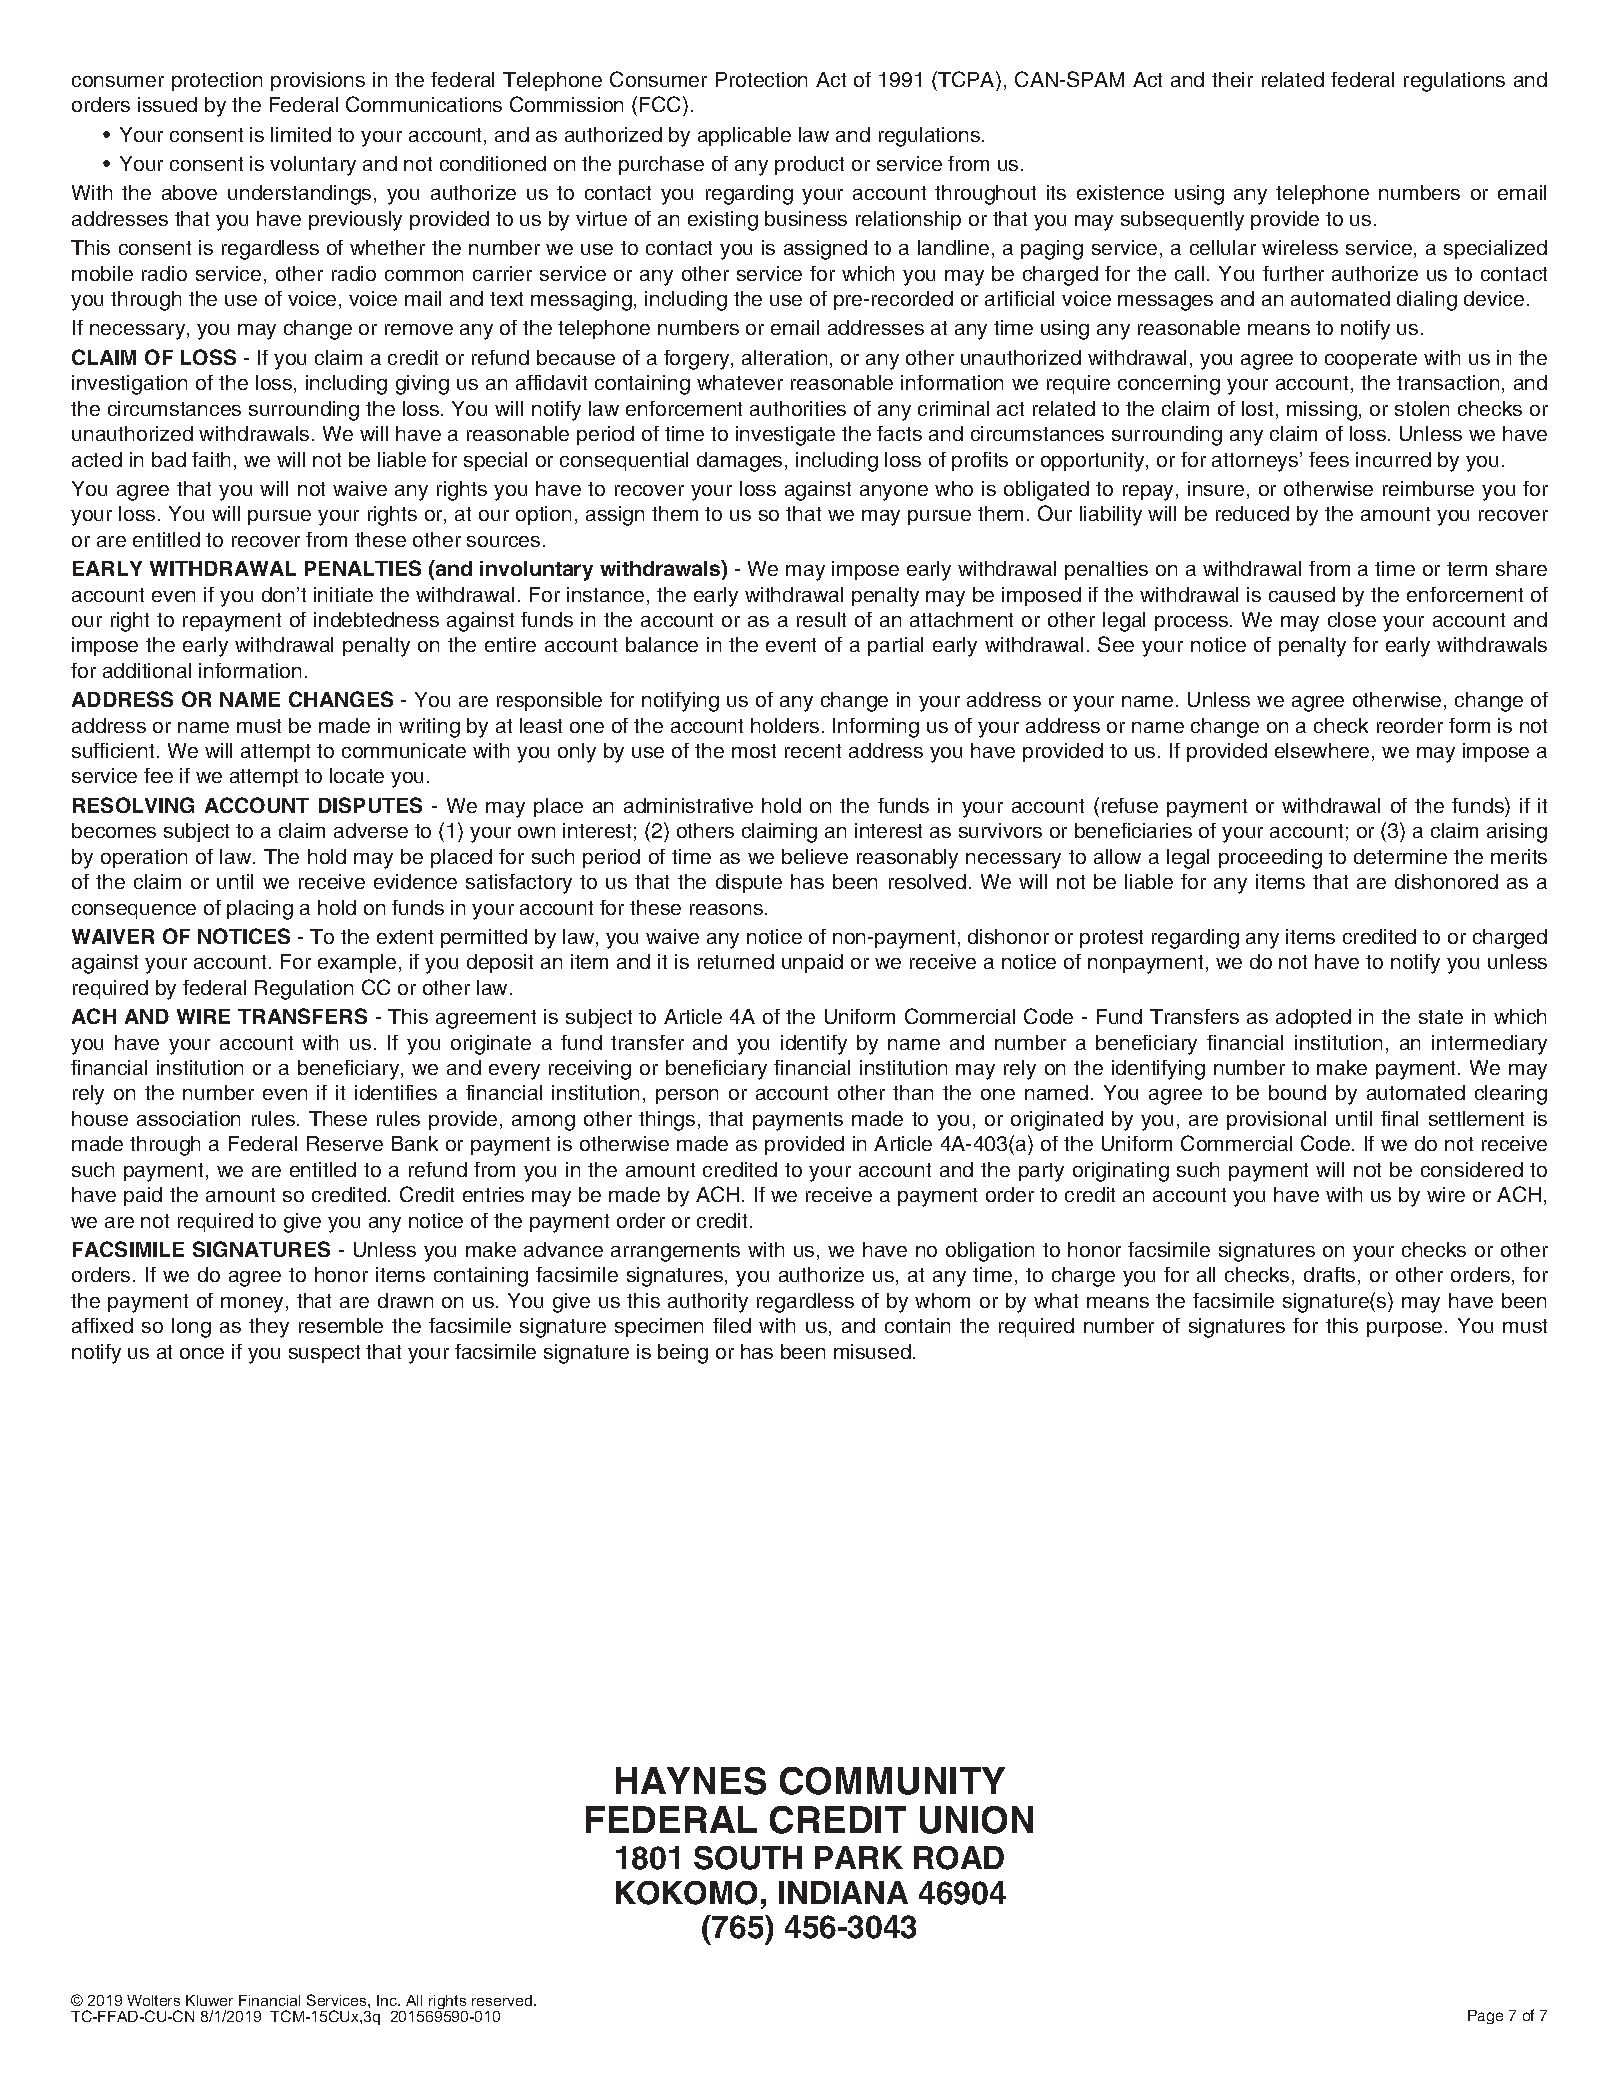  I want to click on limited, so click(301, 134).
